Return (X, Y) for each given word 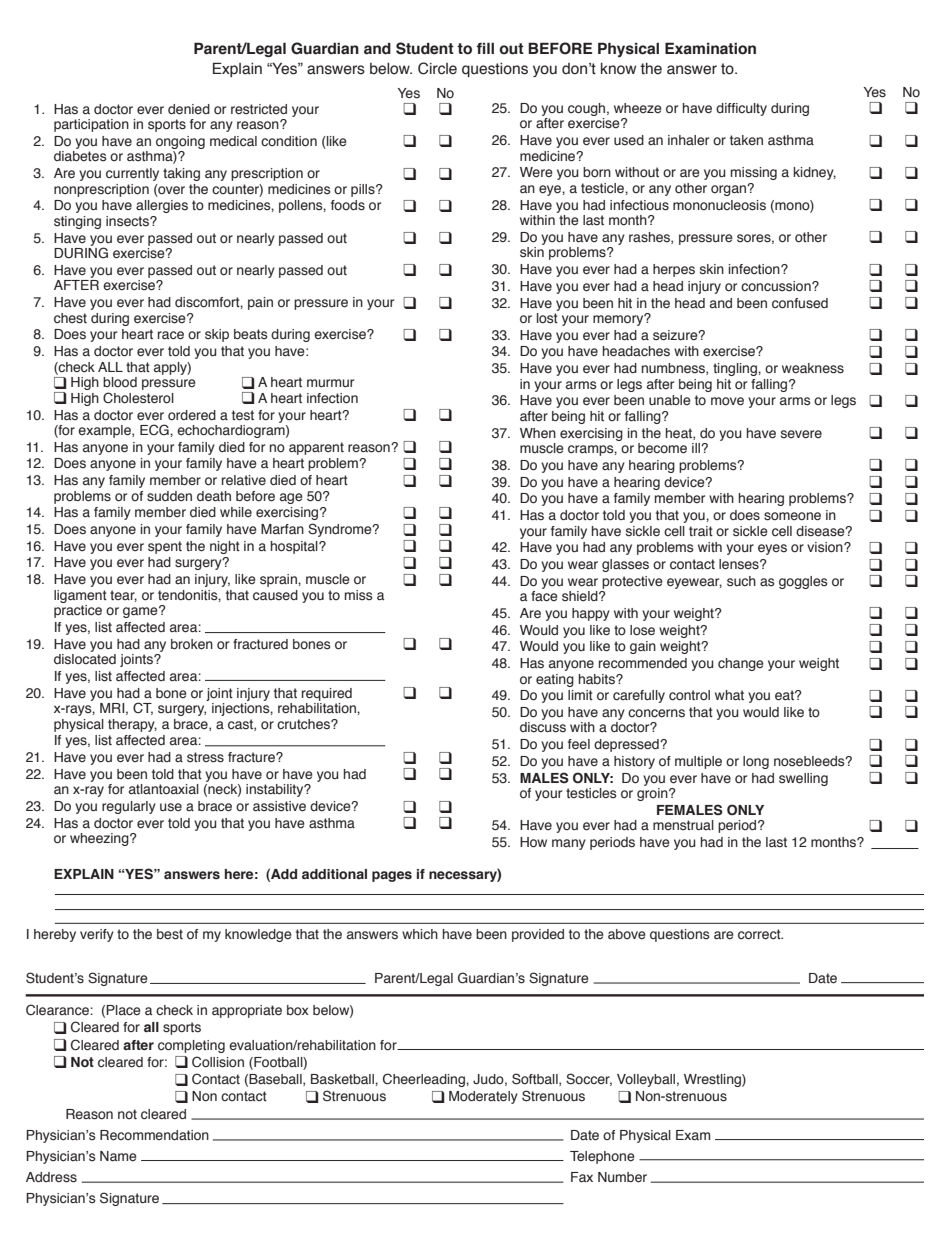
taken (746, 140)
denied (189, 109)
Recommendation (154, 1135)
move (727, 401)
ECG (155, 429)
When (538, 433)
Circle (437, 68)
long (756, 762)
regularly (129, 807)
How (533, 842)
